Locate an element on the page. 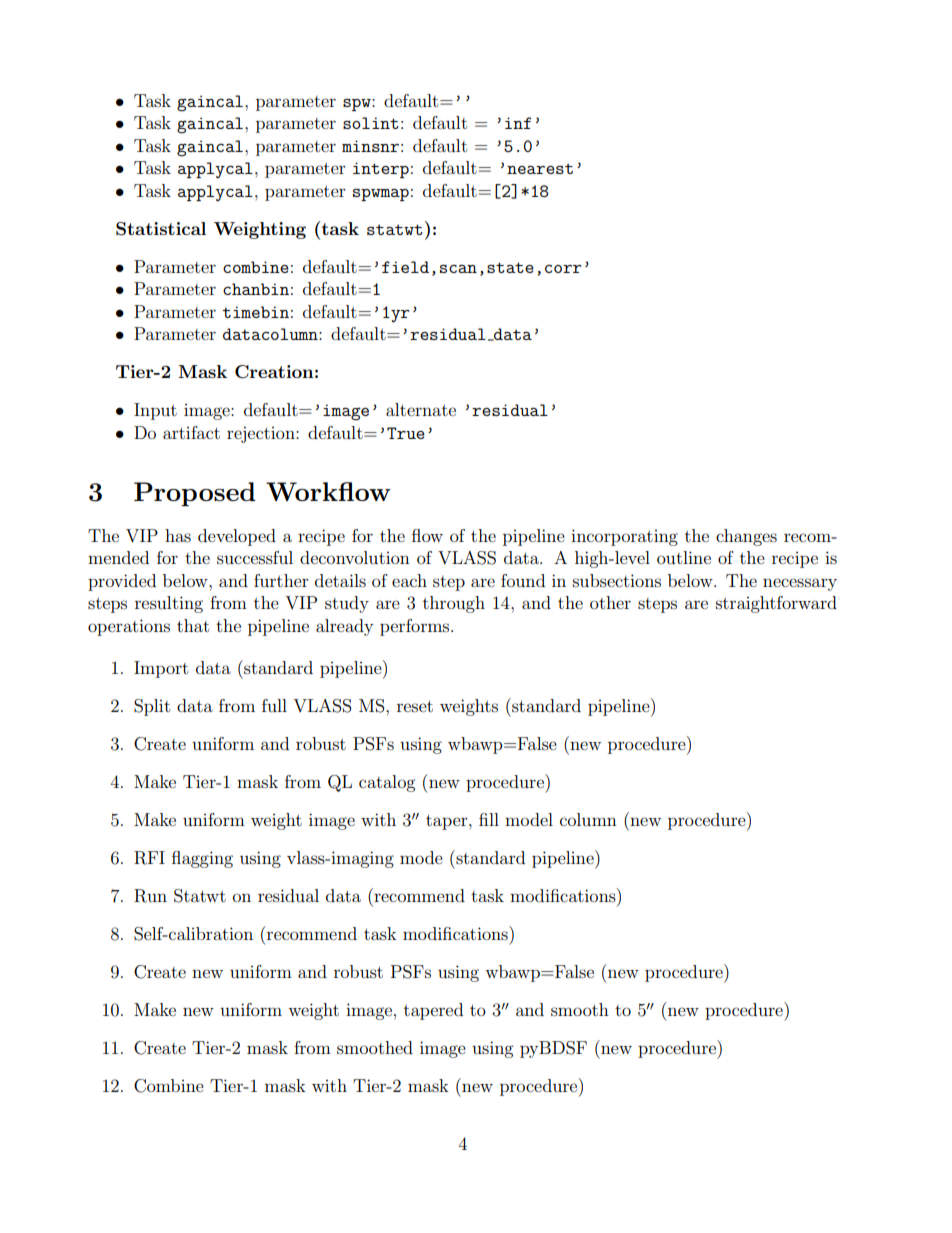 This document has width=952, height=1233. Import is located at coordinates (161, 669).
